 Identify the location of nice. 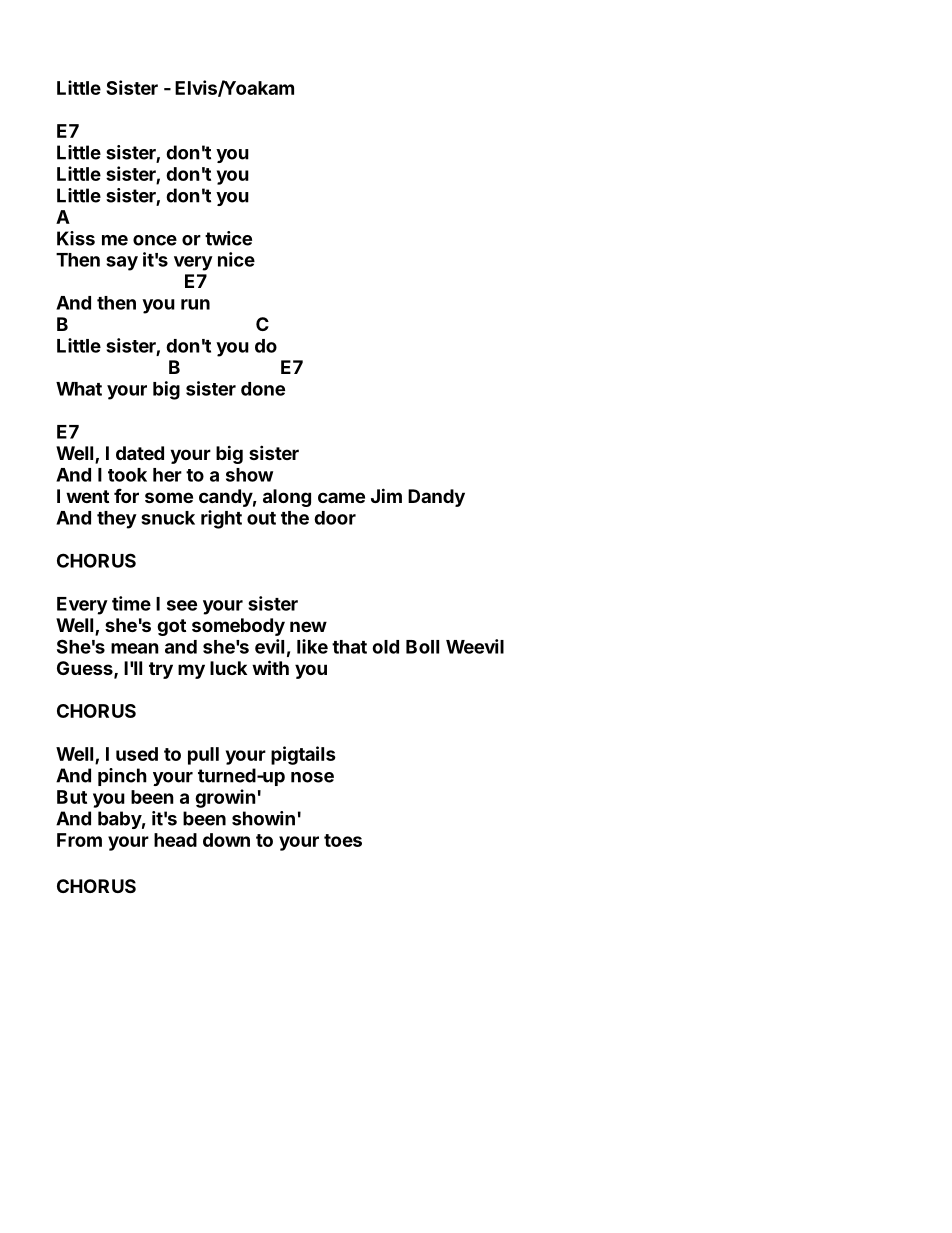
(236, 259).
